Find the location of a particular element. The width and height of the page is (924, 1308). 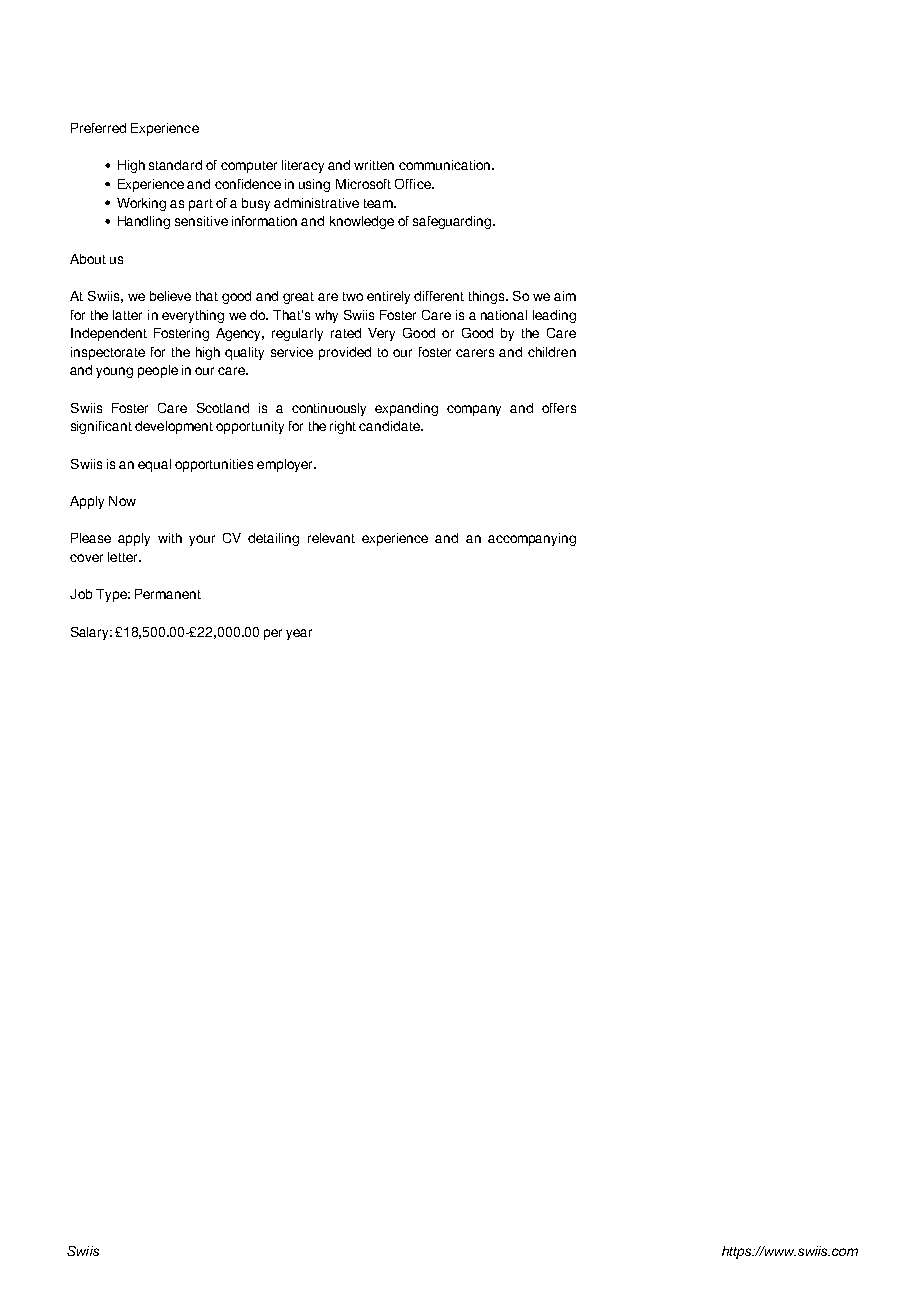

latter is located at coordinates (127, 315).
